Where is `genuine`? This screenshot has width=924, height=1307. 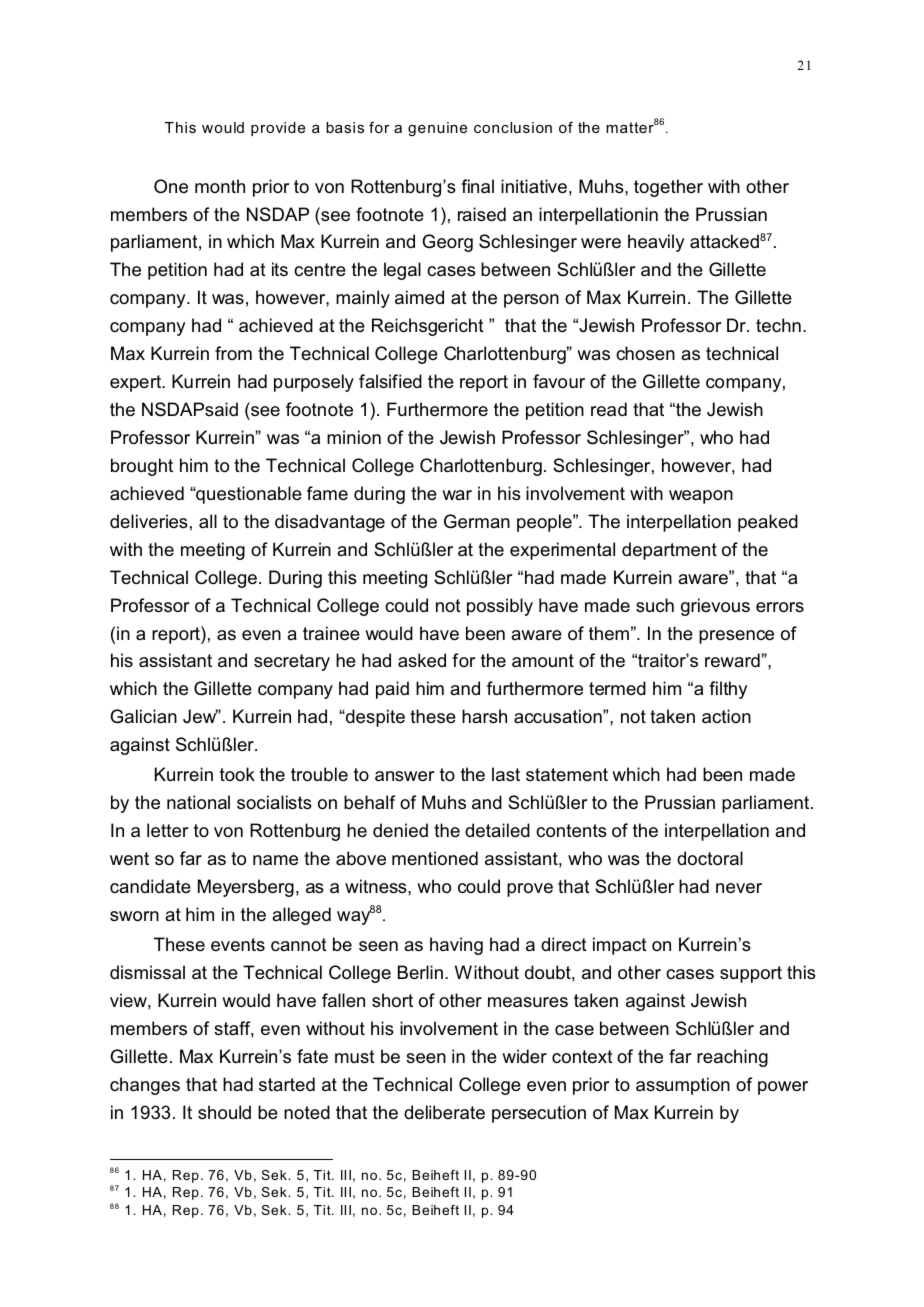 genuine is located at coordinates (437, 129).
